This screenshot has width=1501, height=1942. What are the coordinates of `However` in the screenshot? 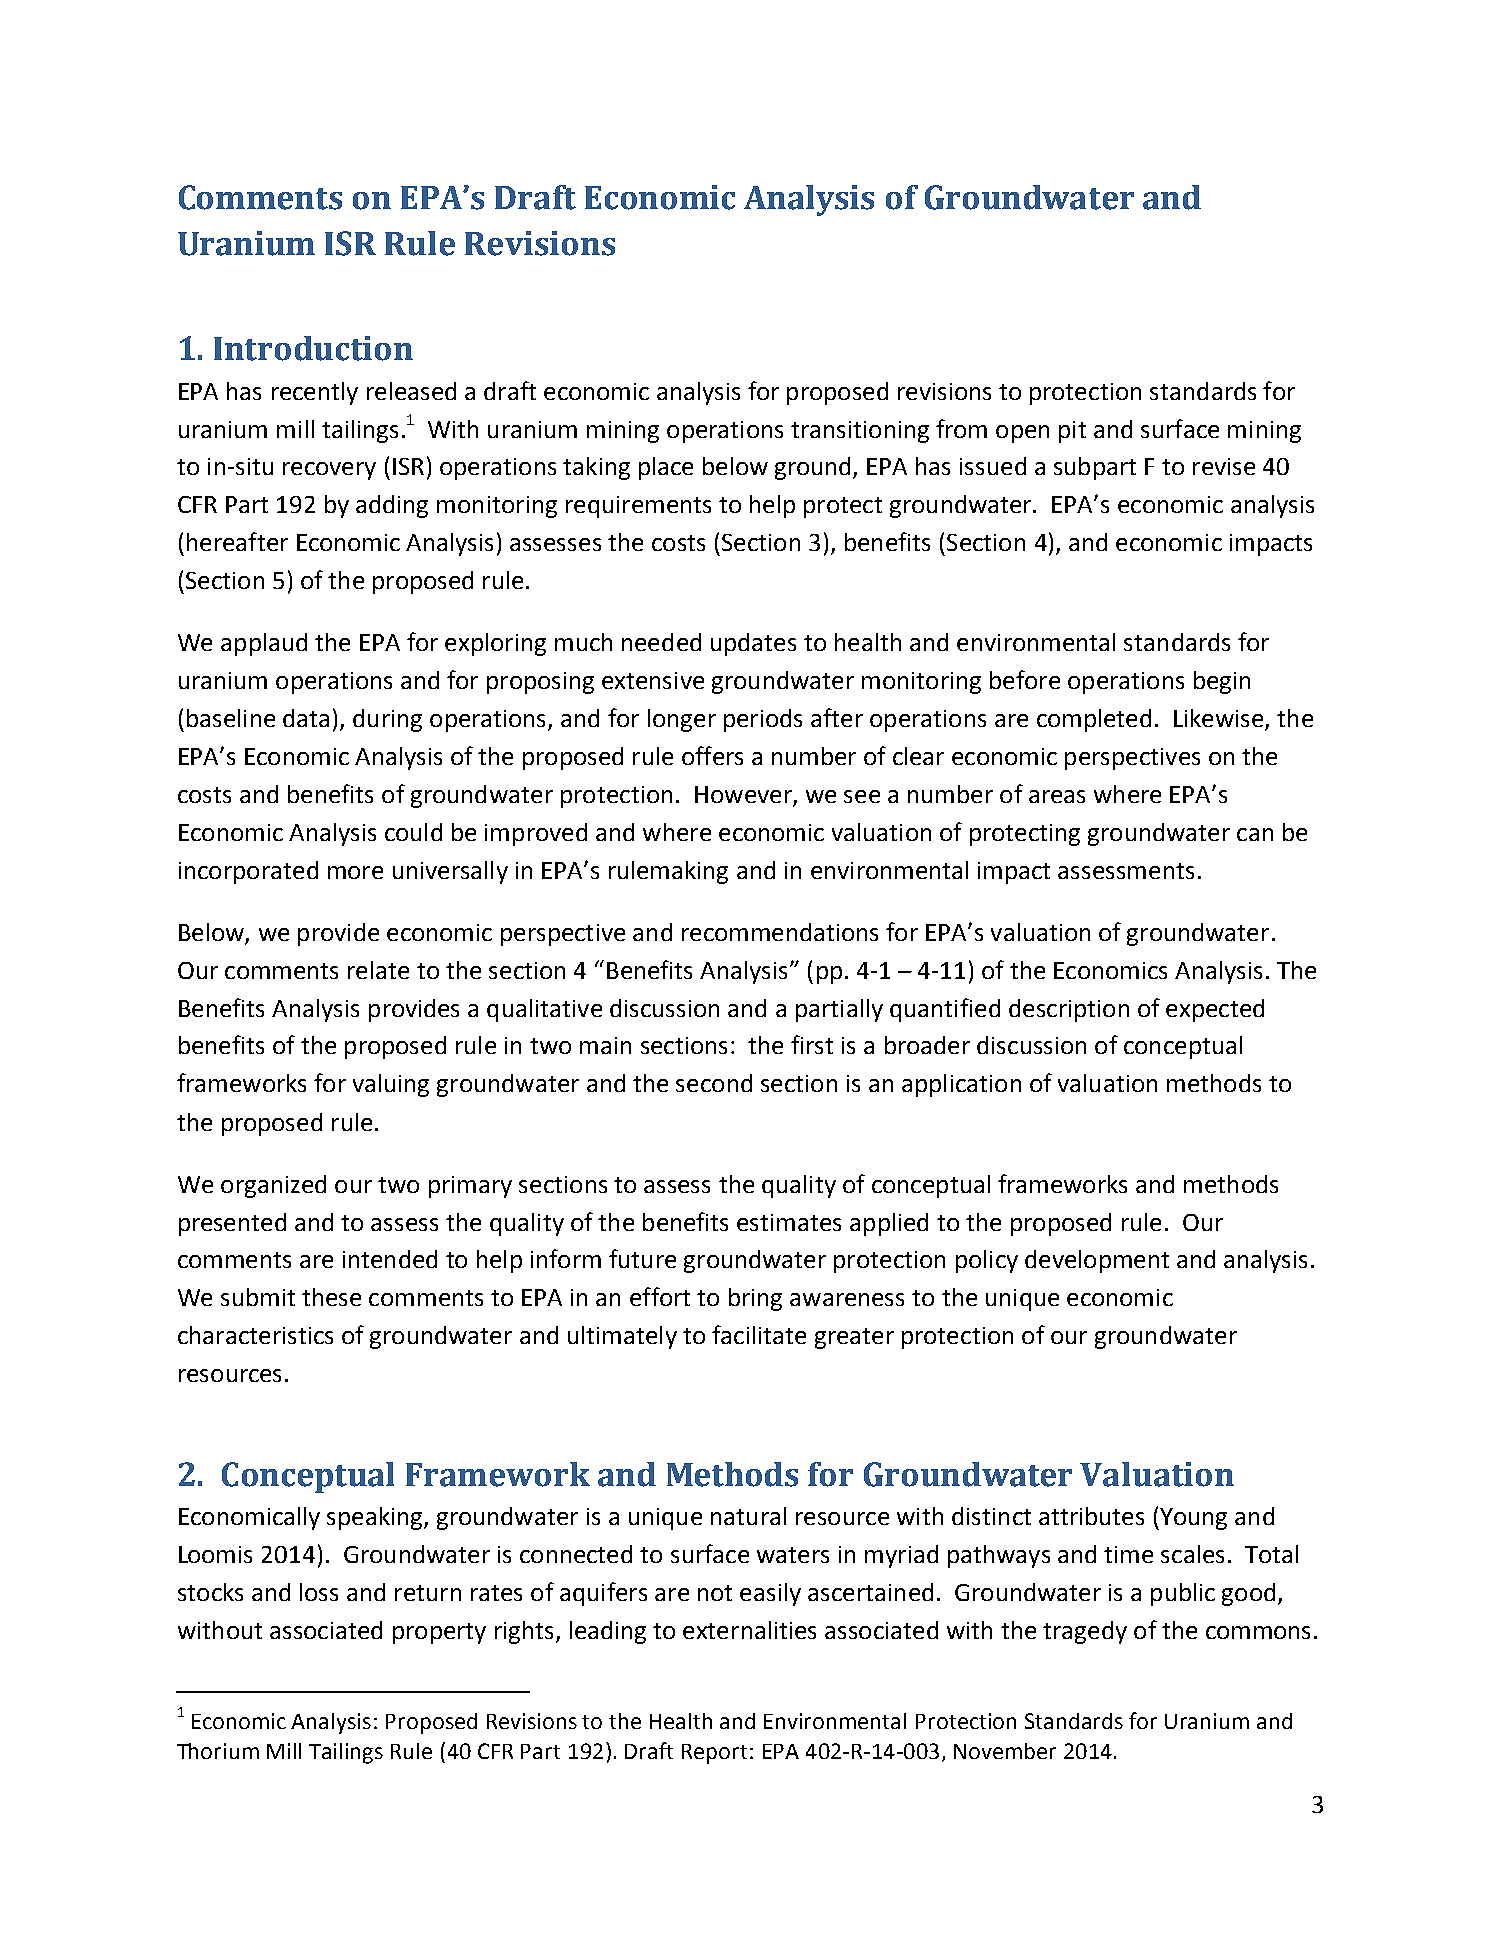 It's located at (744, 796).
